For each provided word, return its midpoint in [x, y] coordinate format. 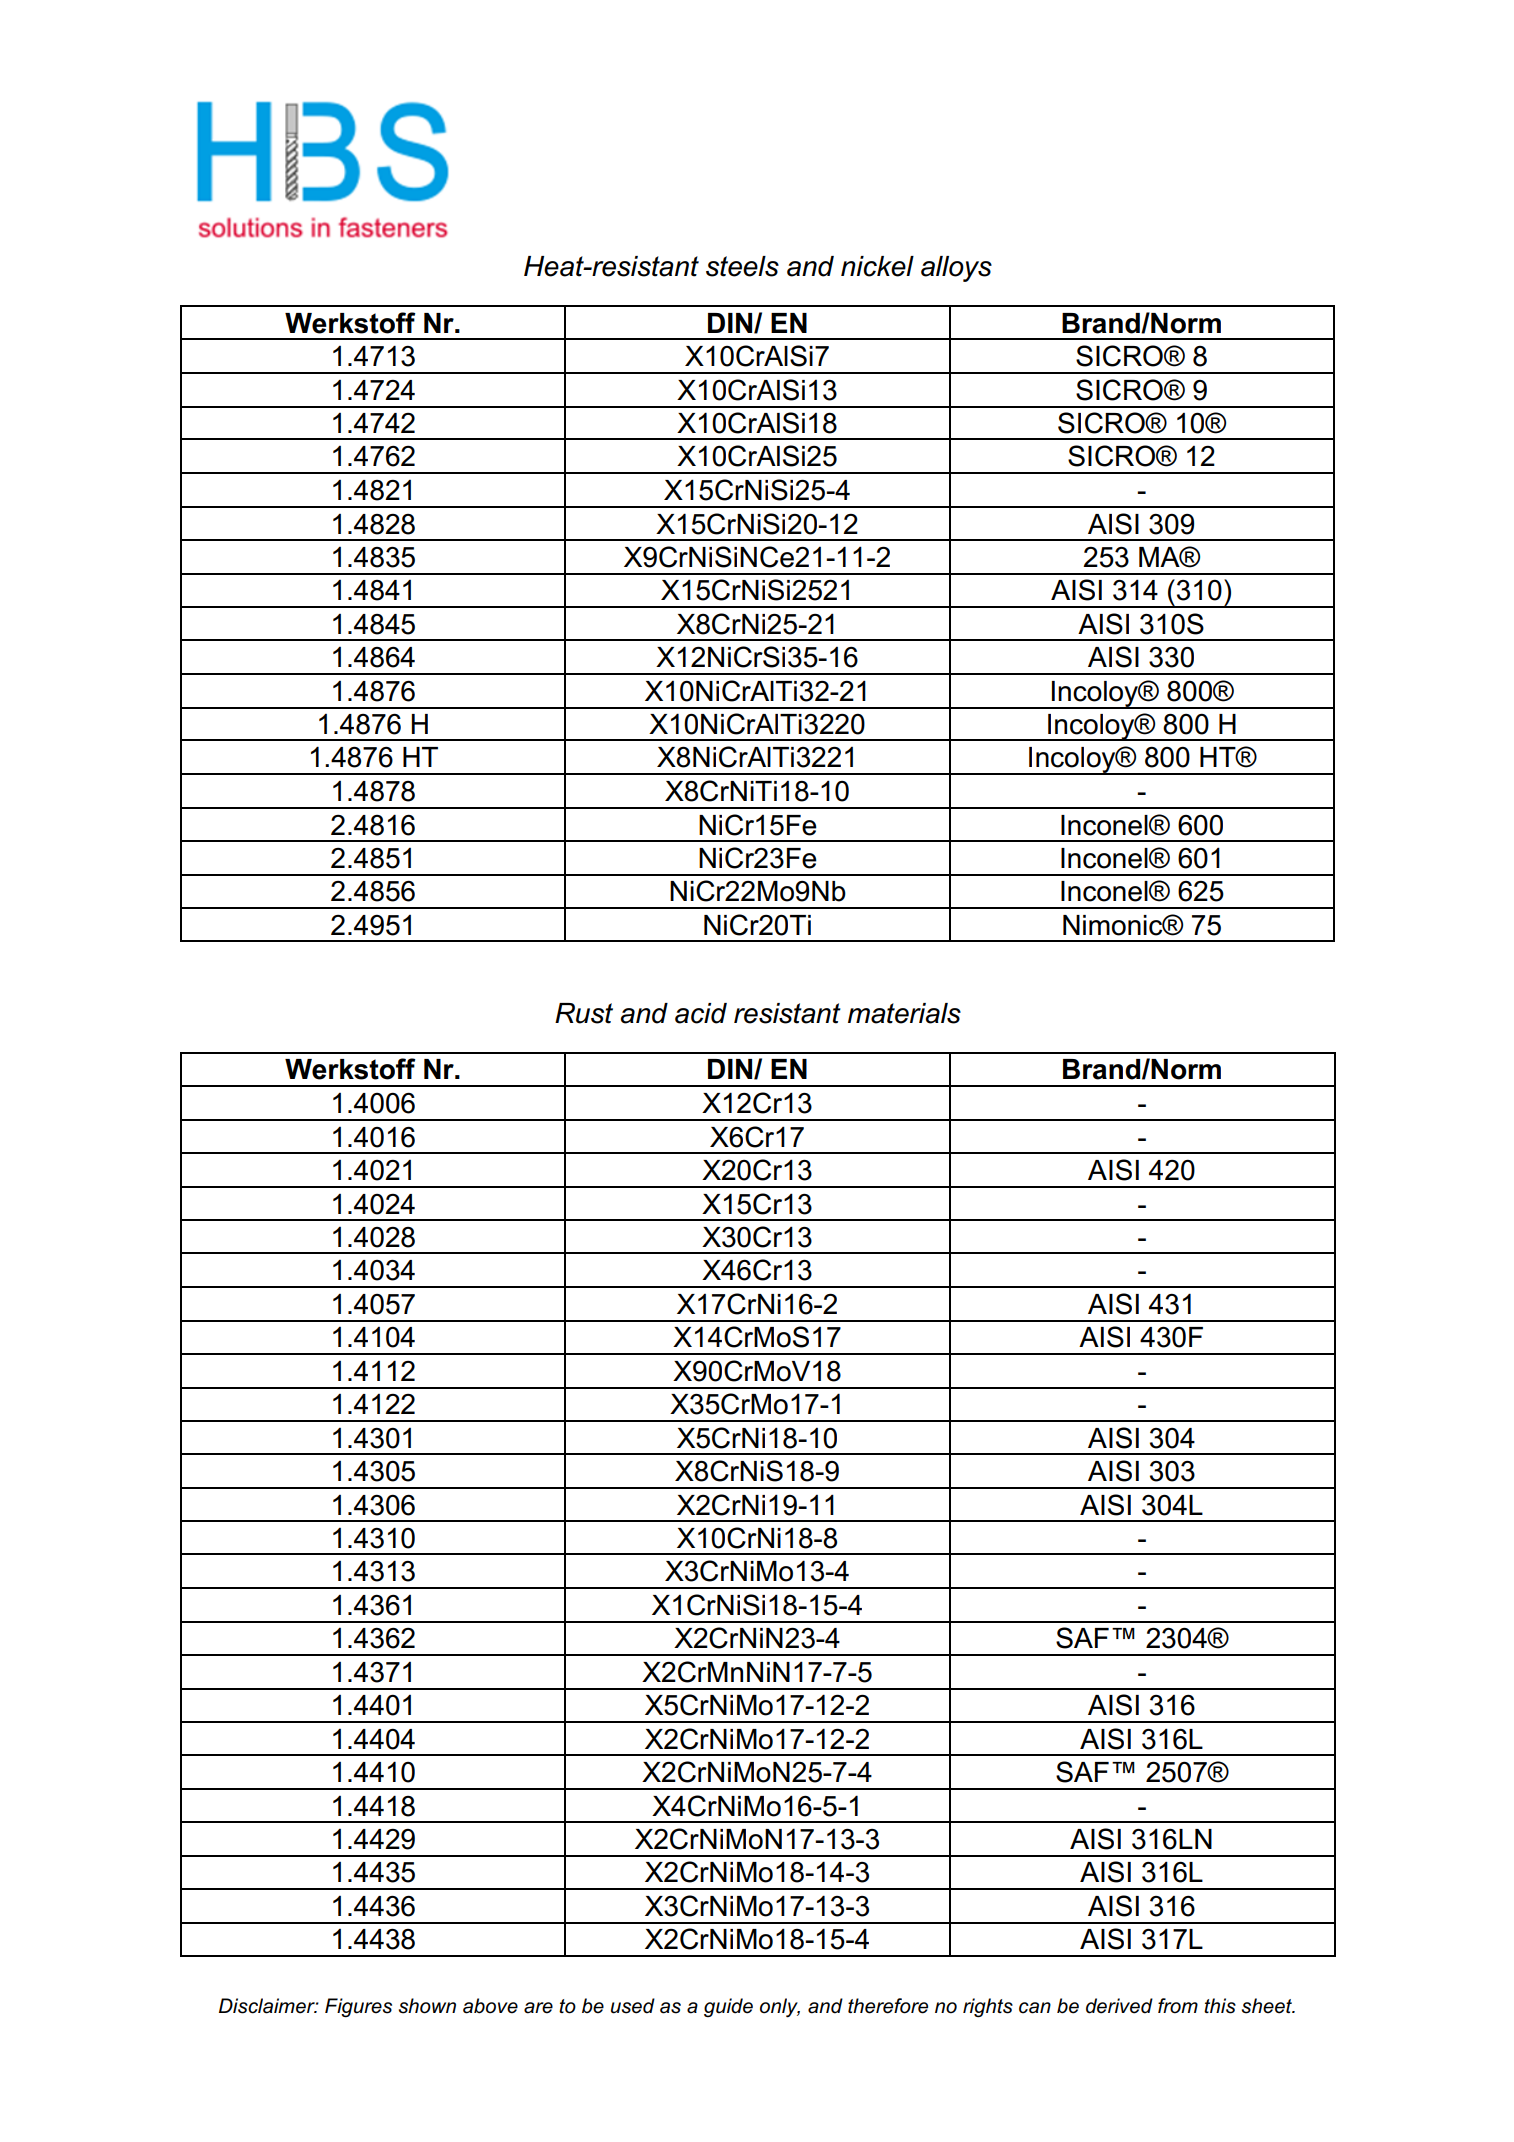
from [1178, 2006]
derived [1119, 2006]
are [538, 2008]
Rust [584, 1013]
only [780, 2008]
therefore [888, 2006]
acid [701, 1013]
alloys [956, 269]
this [1220, 2006]
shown [427, 2006]
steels [742, 266]
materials [904, 1013]
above [490, 2006]
